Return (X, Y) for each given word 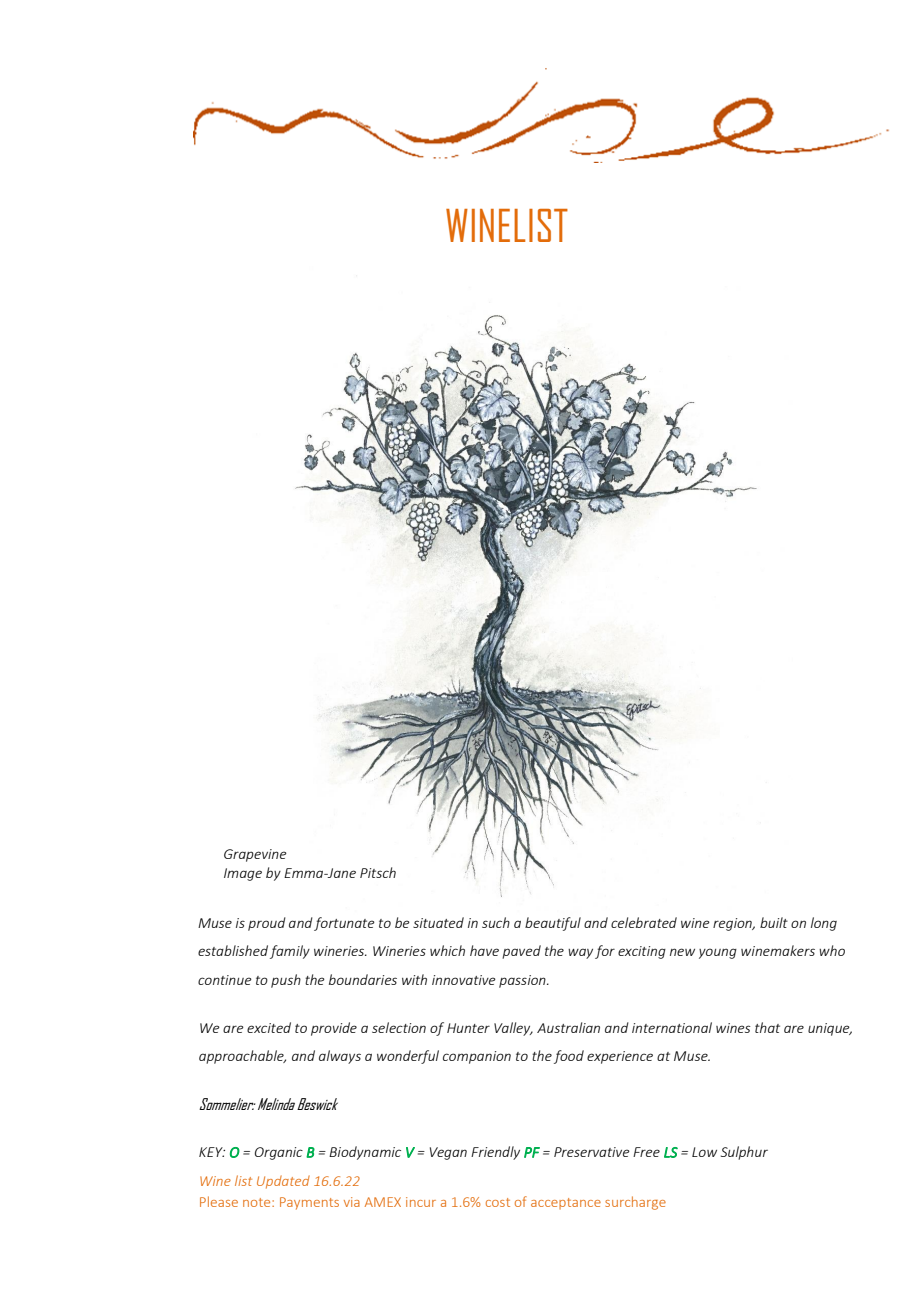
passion (523, 981)
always (340, 1057)
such (496, 922)
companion (477, 1057)
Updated (283, 1182)
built (774, 922)
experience (620, 1057)
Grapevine (255, 855)
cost (498, 1202)
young (718, 953)
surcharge (635, 1203)
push (286, 981)
